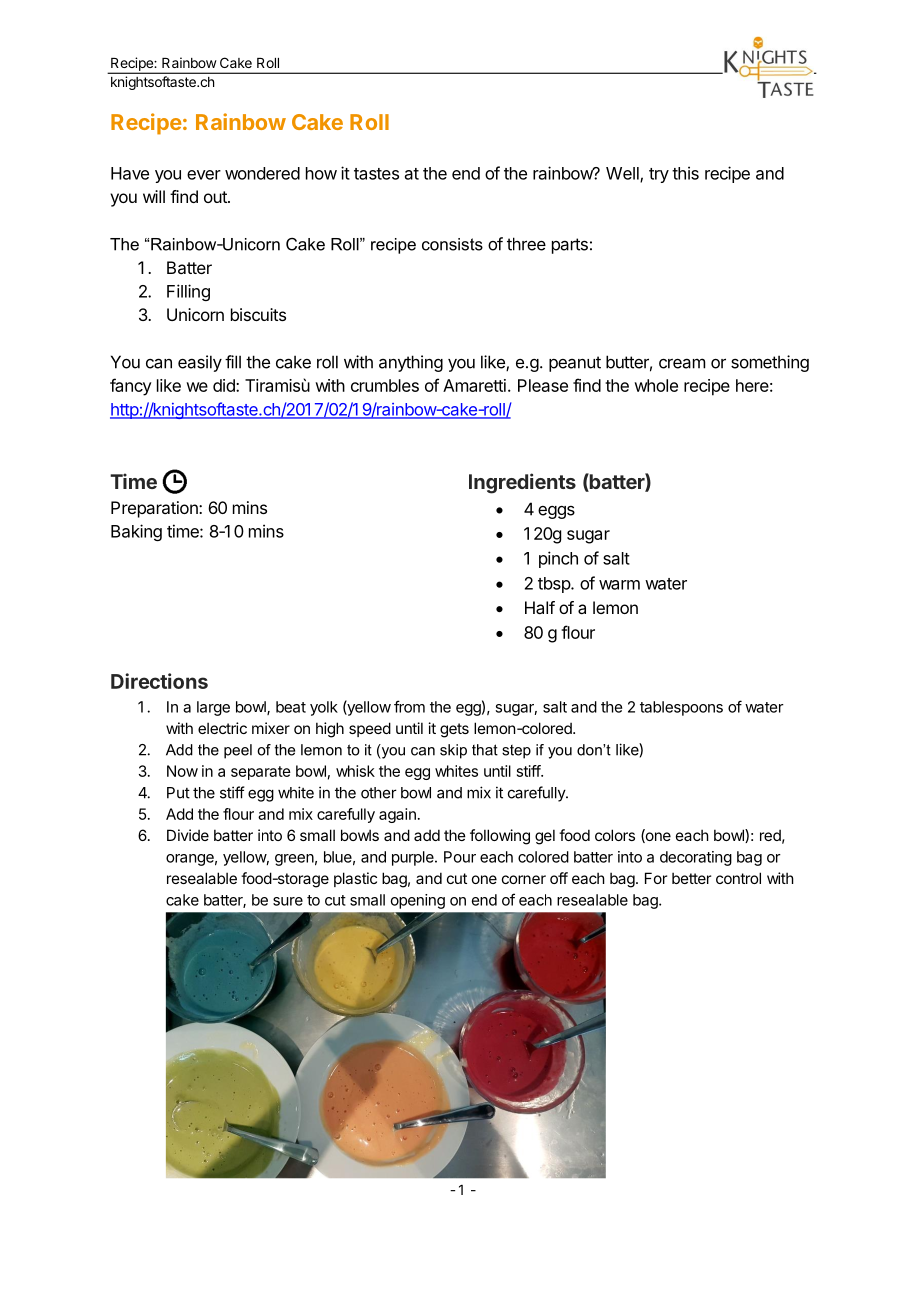 The width and height of the document is (924, 1308). I want to click on large, so click(213, 708).
